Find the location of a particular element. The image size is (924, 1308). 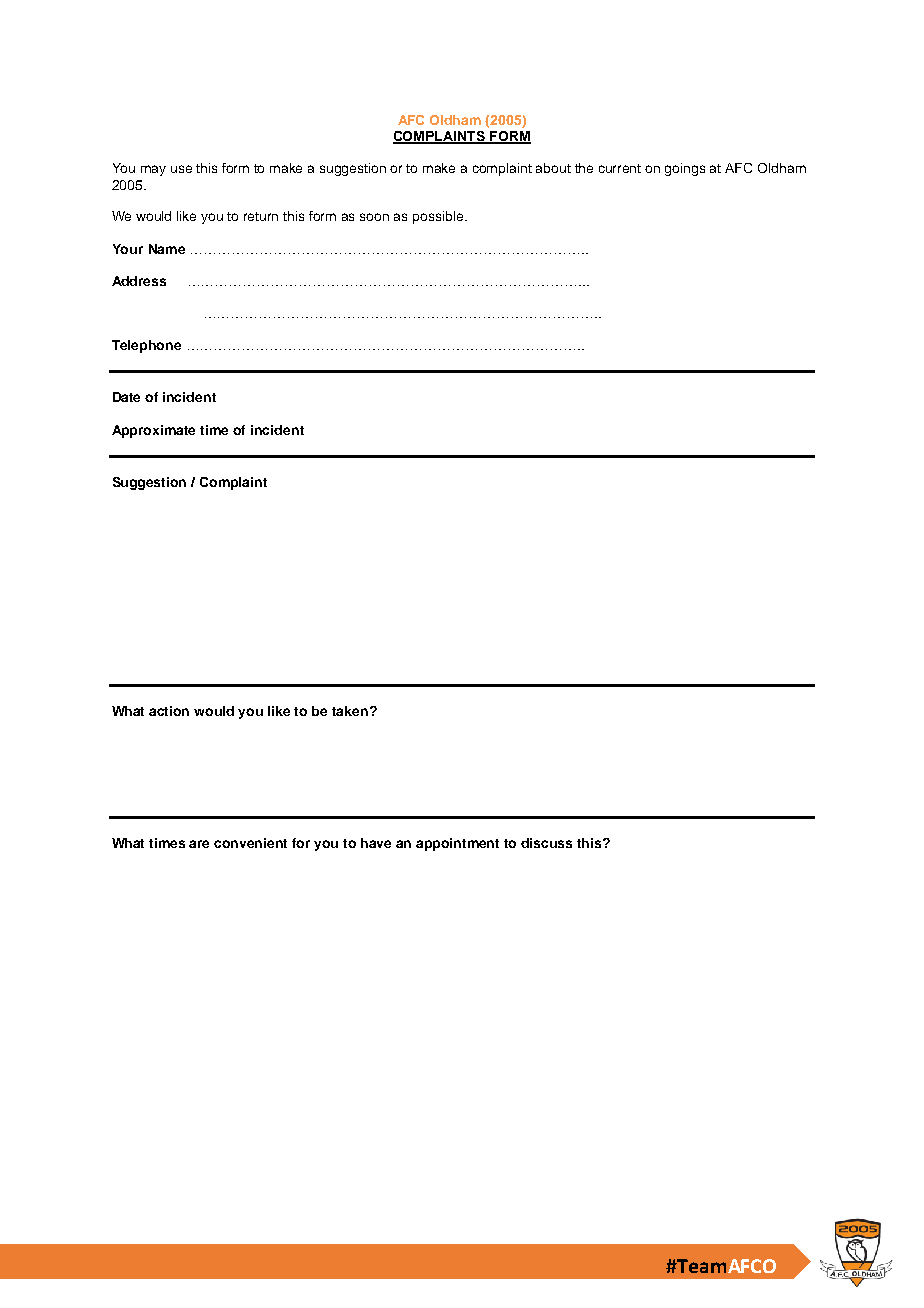

soon is located at coordinates (374, 217).
